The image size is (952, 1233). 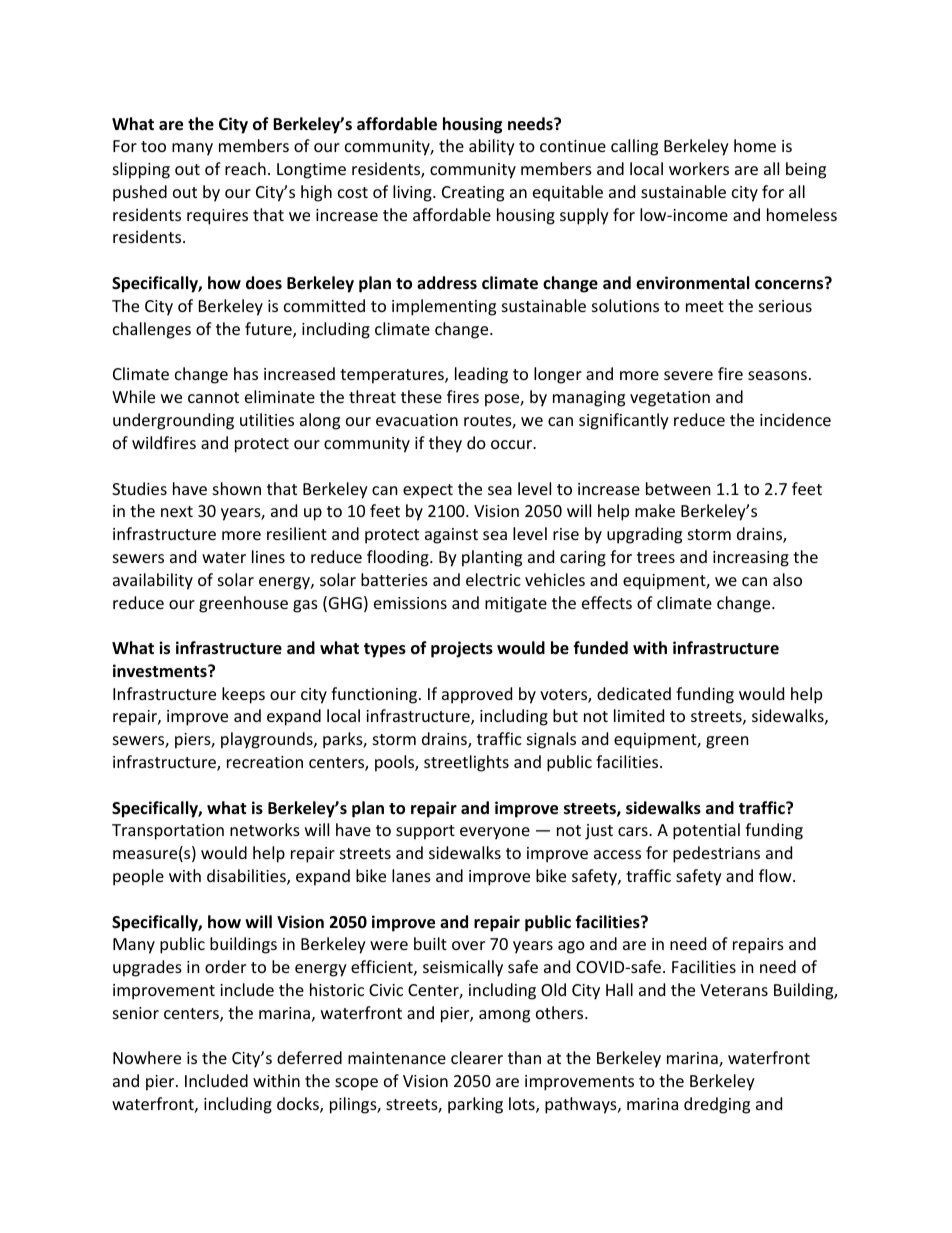 I want to click on pedestrians, so click(x=716, y=854).
